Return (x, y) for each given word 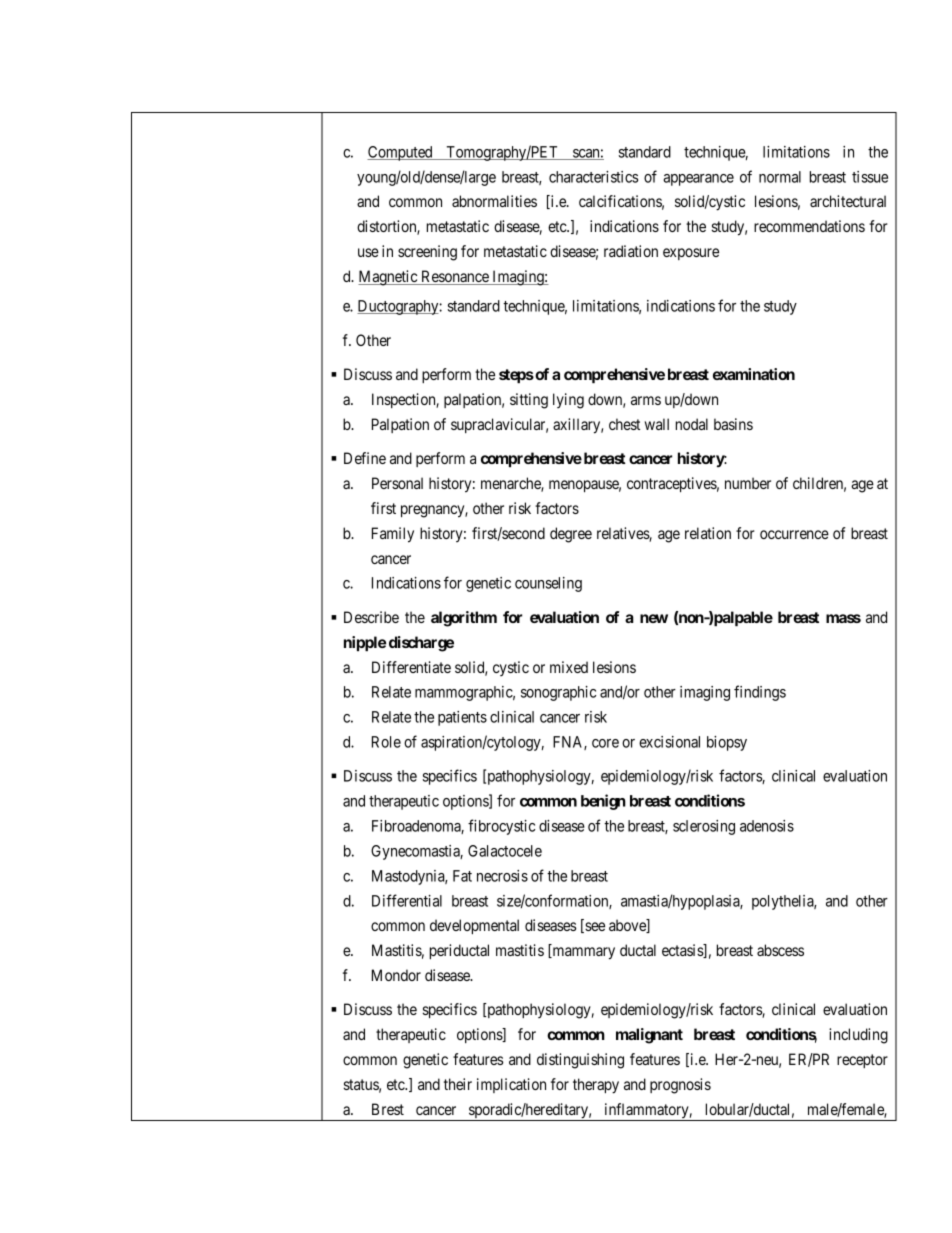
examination (754, 374)
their (458, 1084)
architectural (848, 201)
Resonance (455, 277)
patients (462, 718)
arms (646, 400)
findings (760, 693)
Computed (401, 153)
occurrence (794, 534)
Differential (407, 900)
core (605, 743)
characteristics (593, 177)
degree (571, 535)
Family (393, 535)
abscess (780, 950)
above (628, 926)
